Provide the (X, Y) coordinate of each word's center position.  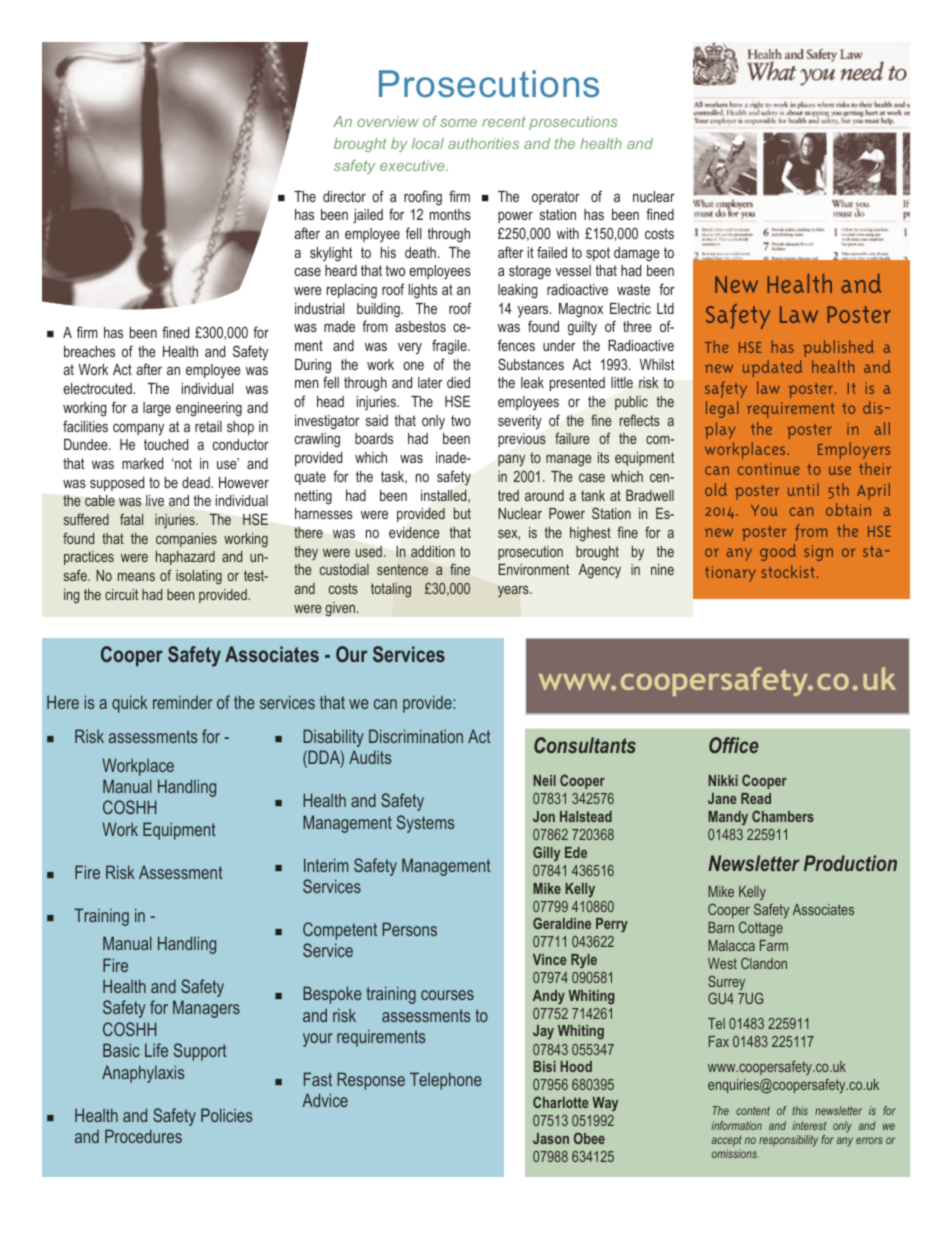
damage (637, 254)
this (800, 1110)
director (344, 196)
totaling (391, 590)
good (778, 552)
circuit (121, 594)
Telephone (446, 1081)
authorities (483, 143)
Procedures (143, 1136)
